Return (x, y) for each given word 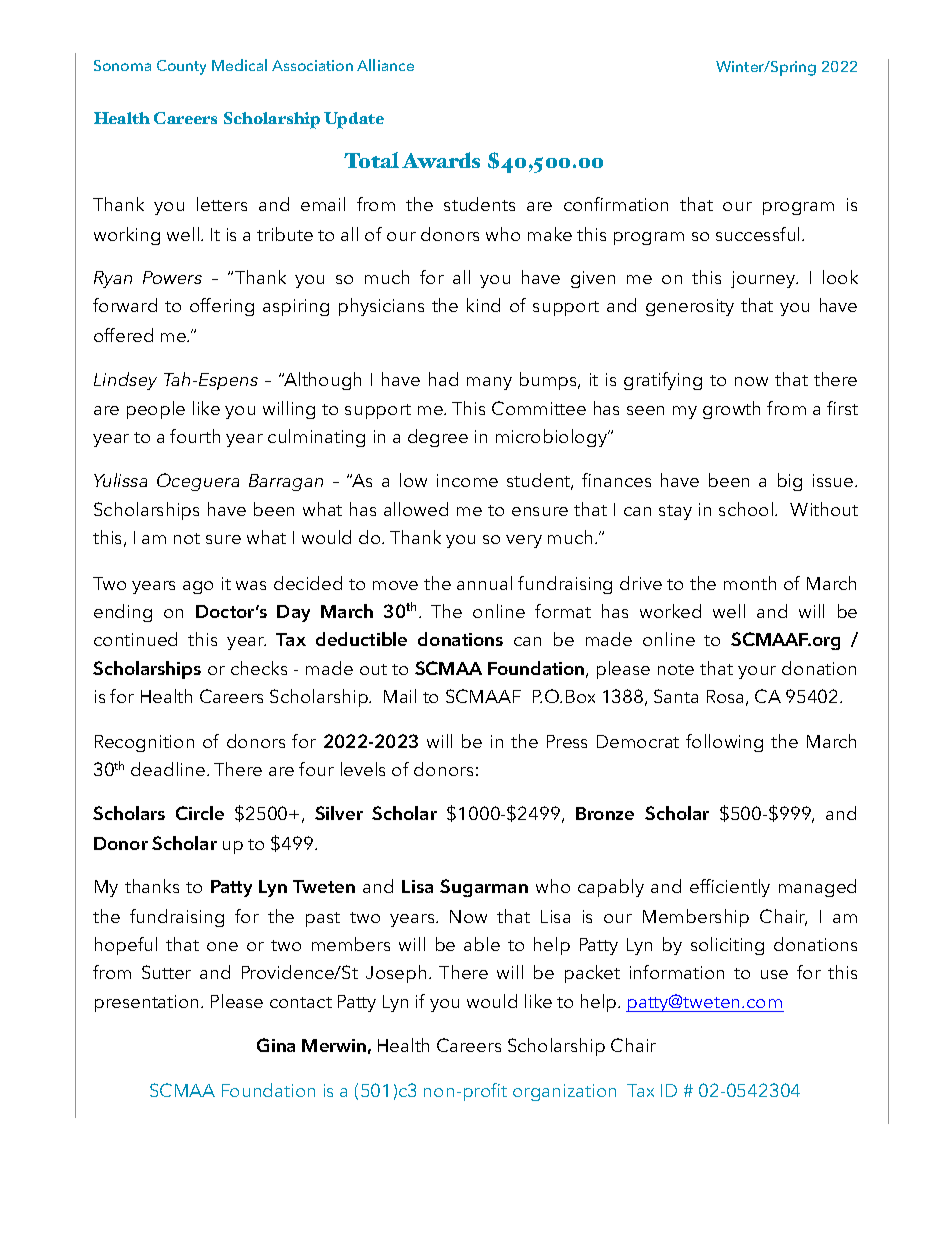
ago (198, 587)
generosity (690, 307)
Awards (441, 160)
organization (564, 1092)
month (750, 583)
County (181, 67)
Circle (200, 813)
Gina (276, 1045)
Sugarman (484, 888)
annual (484, 583)
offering (222, 307)
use (774, 974)
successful (757, 234)
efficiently (730, 888)
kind (483, 305)
